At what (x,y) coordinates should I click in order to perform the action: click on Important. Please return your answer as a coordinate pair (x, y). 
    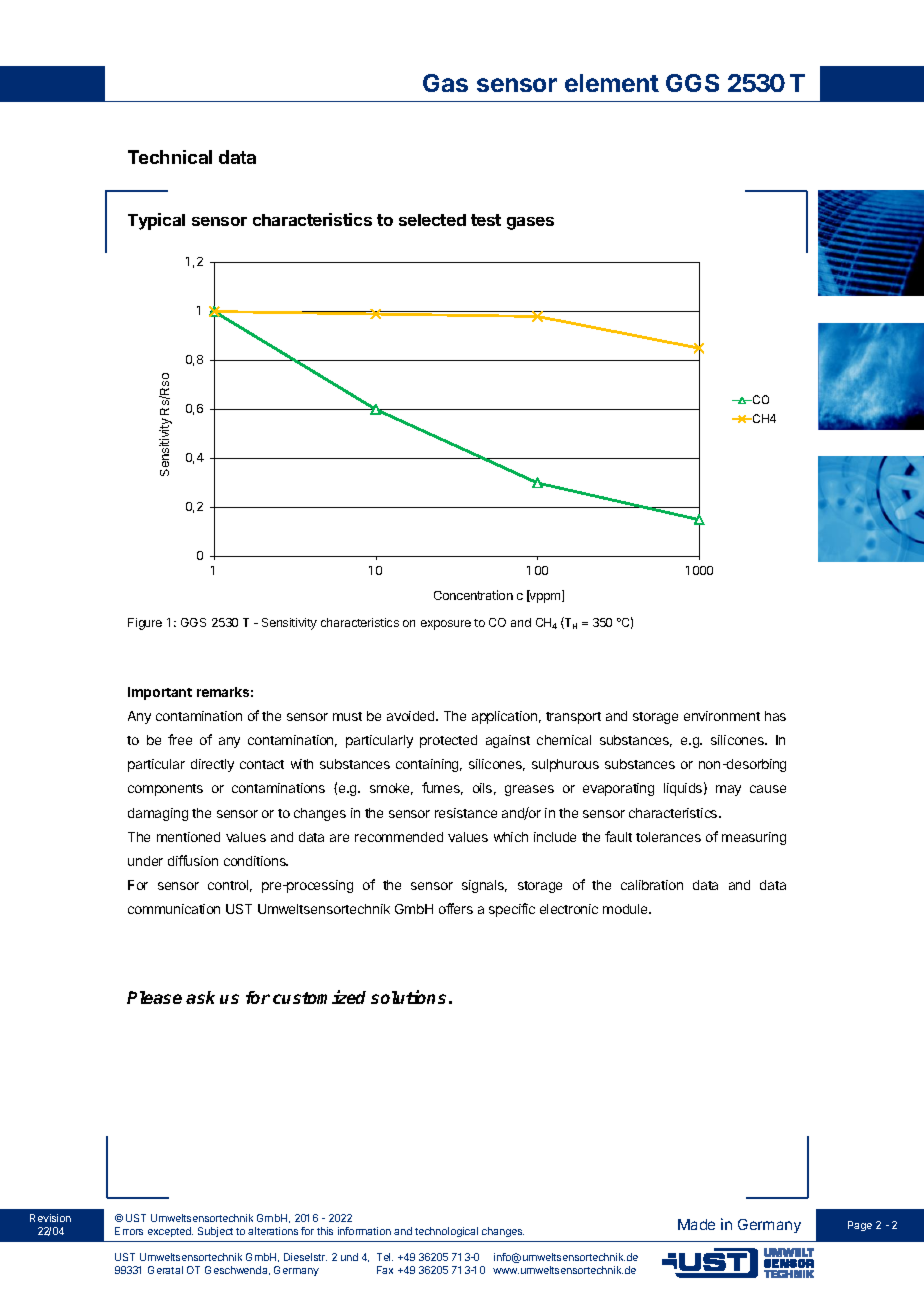
    Looking at the image, I should click on (160, 693).
